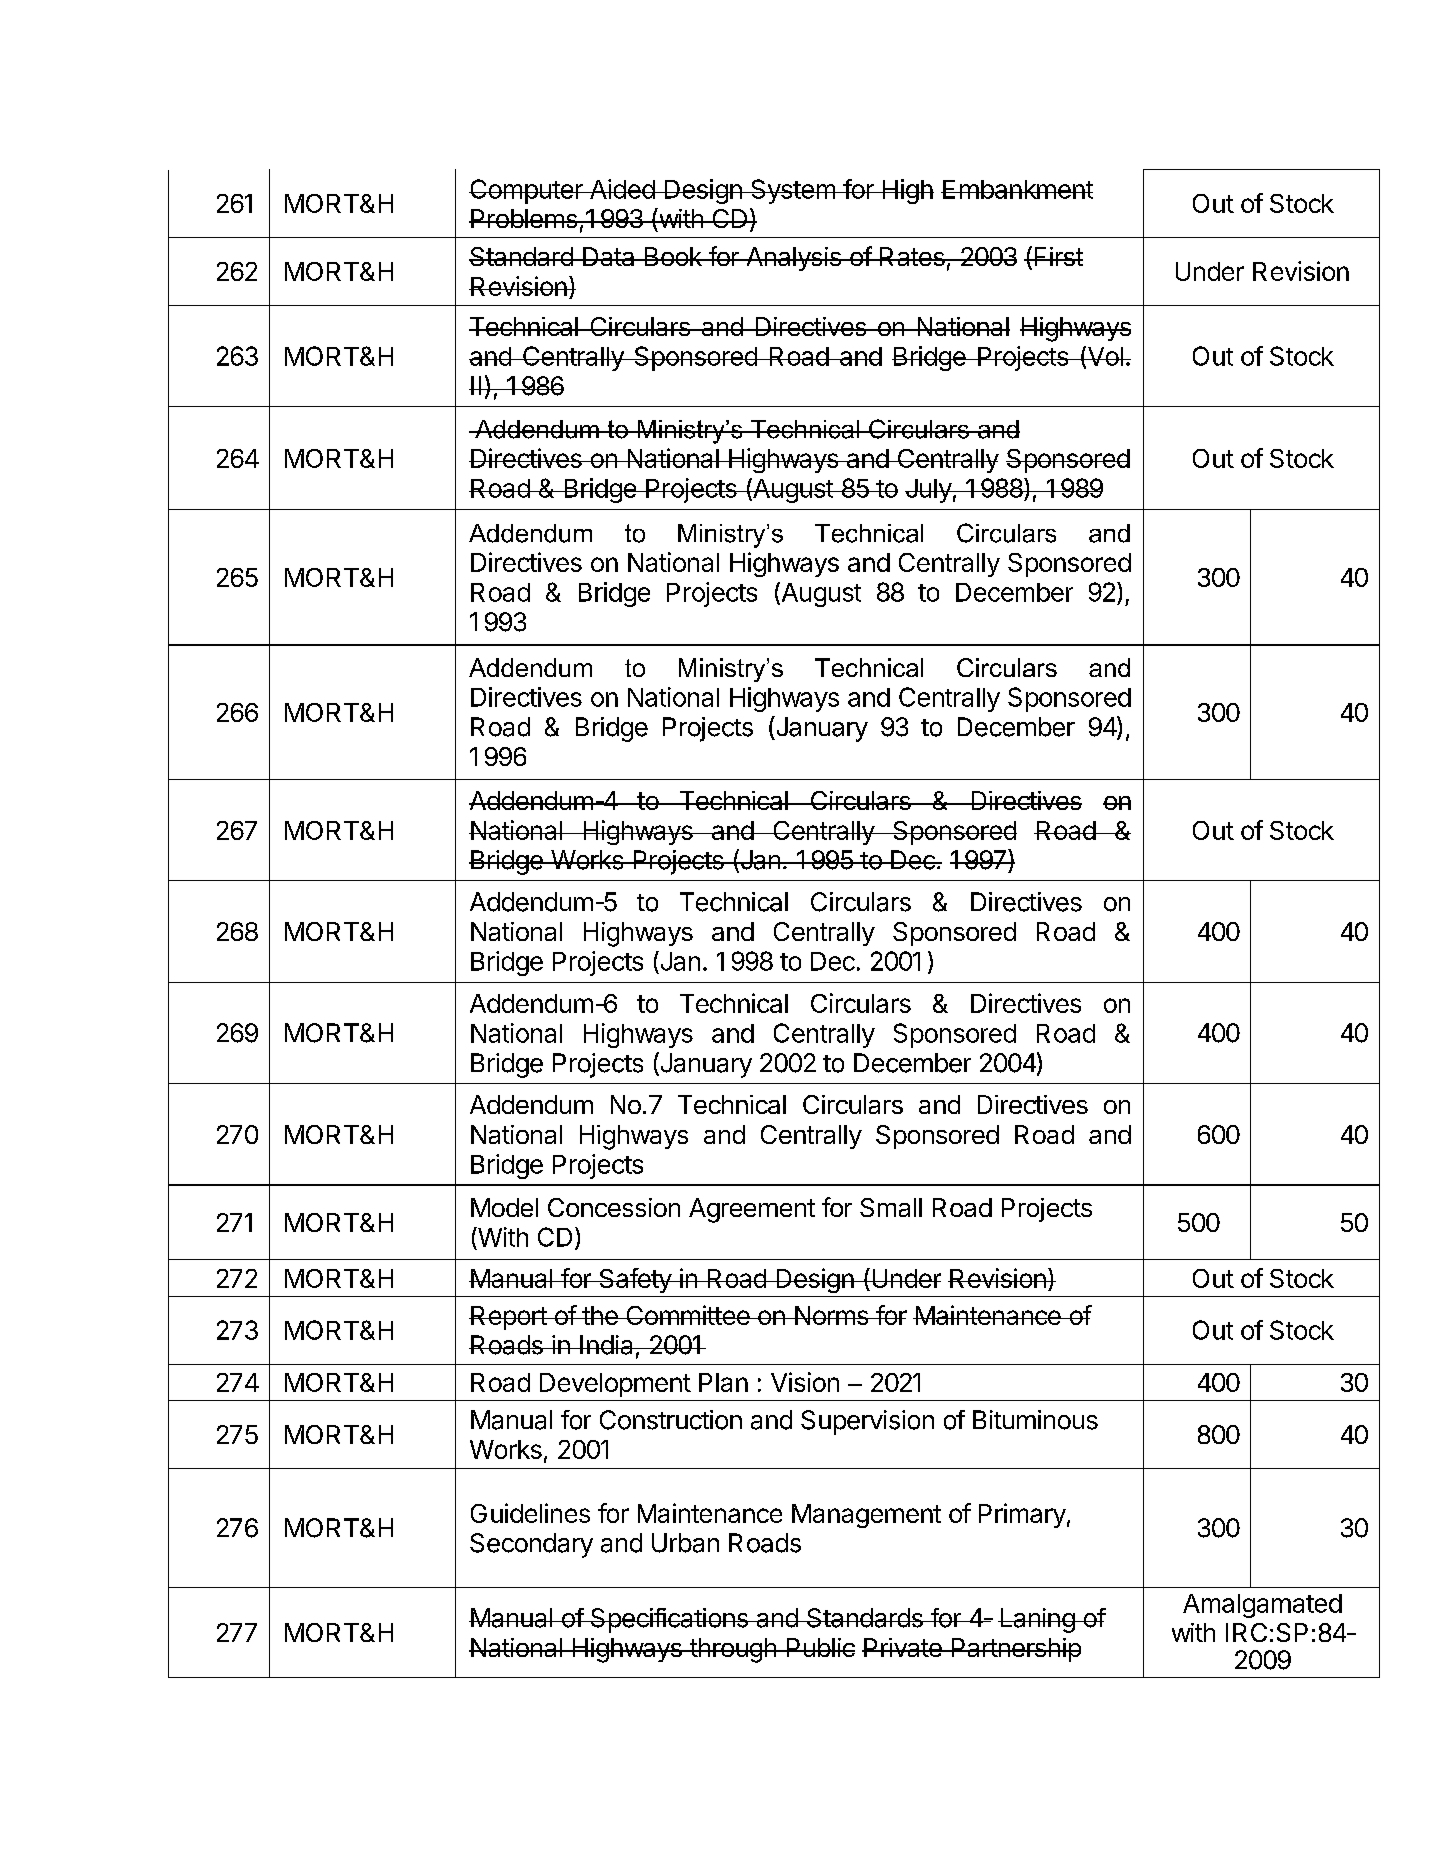  Describe the element at coordinates (903, 1647) in the image. I see `Private` at that location.
